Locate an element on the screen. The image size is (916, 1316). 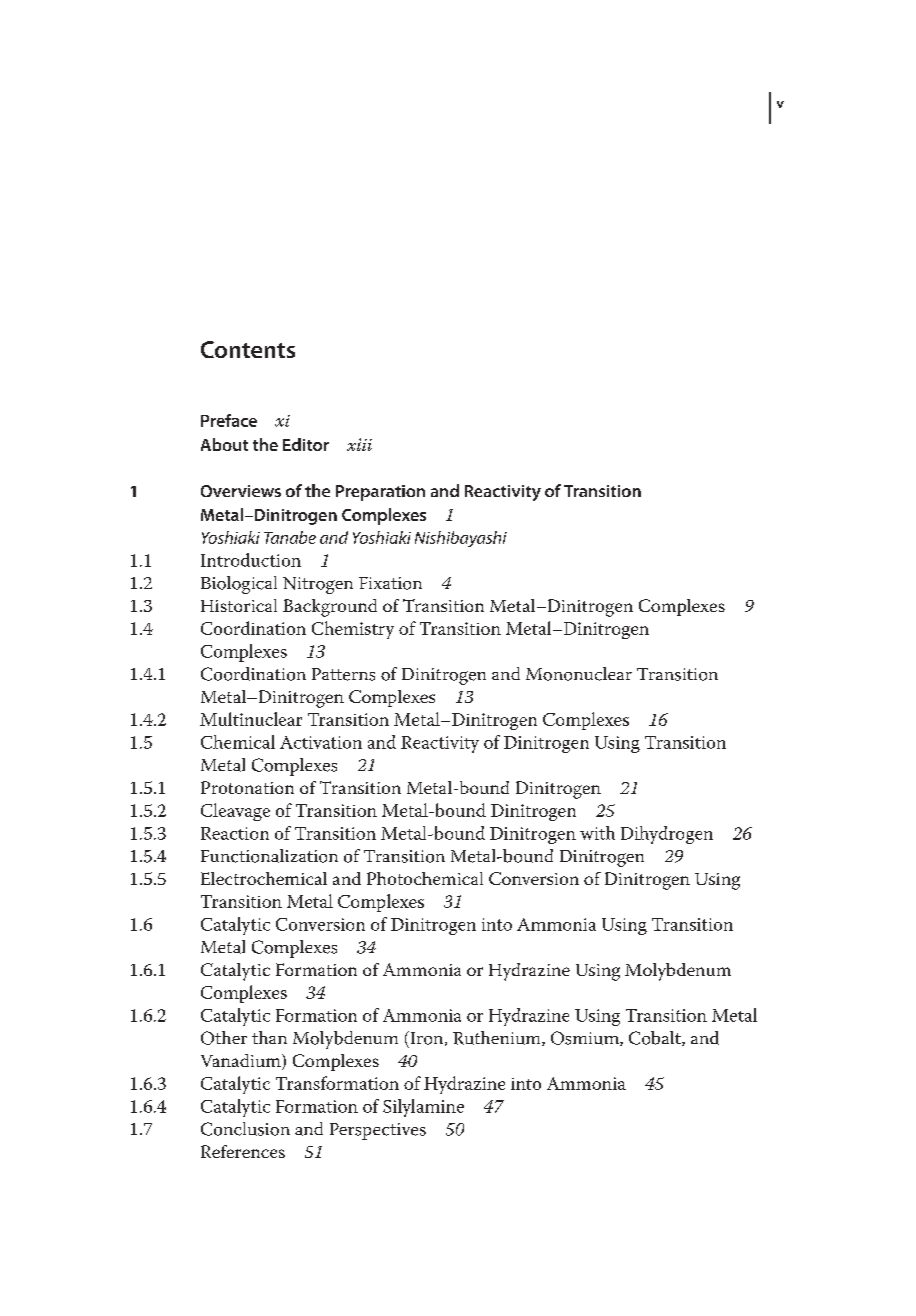
Dihydrogen is located at coordinates (667, 835).
